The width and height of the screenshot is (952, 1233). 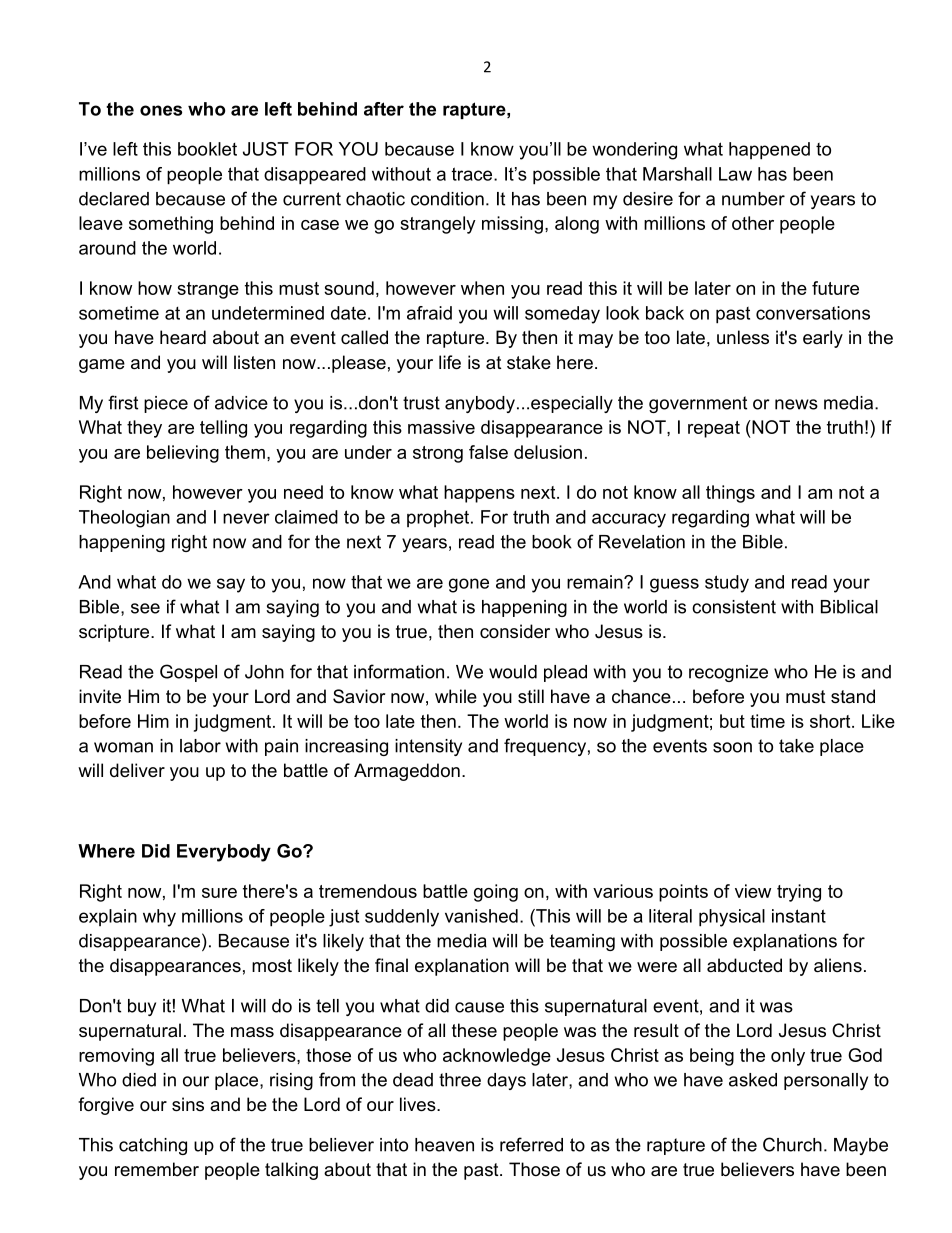 I want to click on catching, so click(x=153, y=1146).
